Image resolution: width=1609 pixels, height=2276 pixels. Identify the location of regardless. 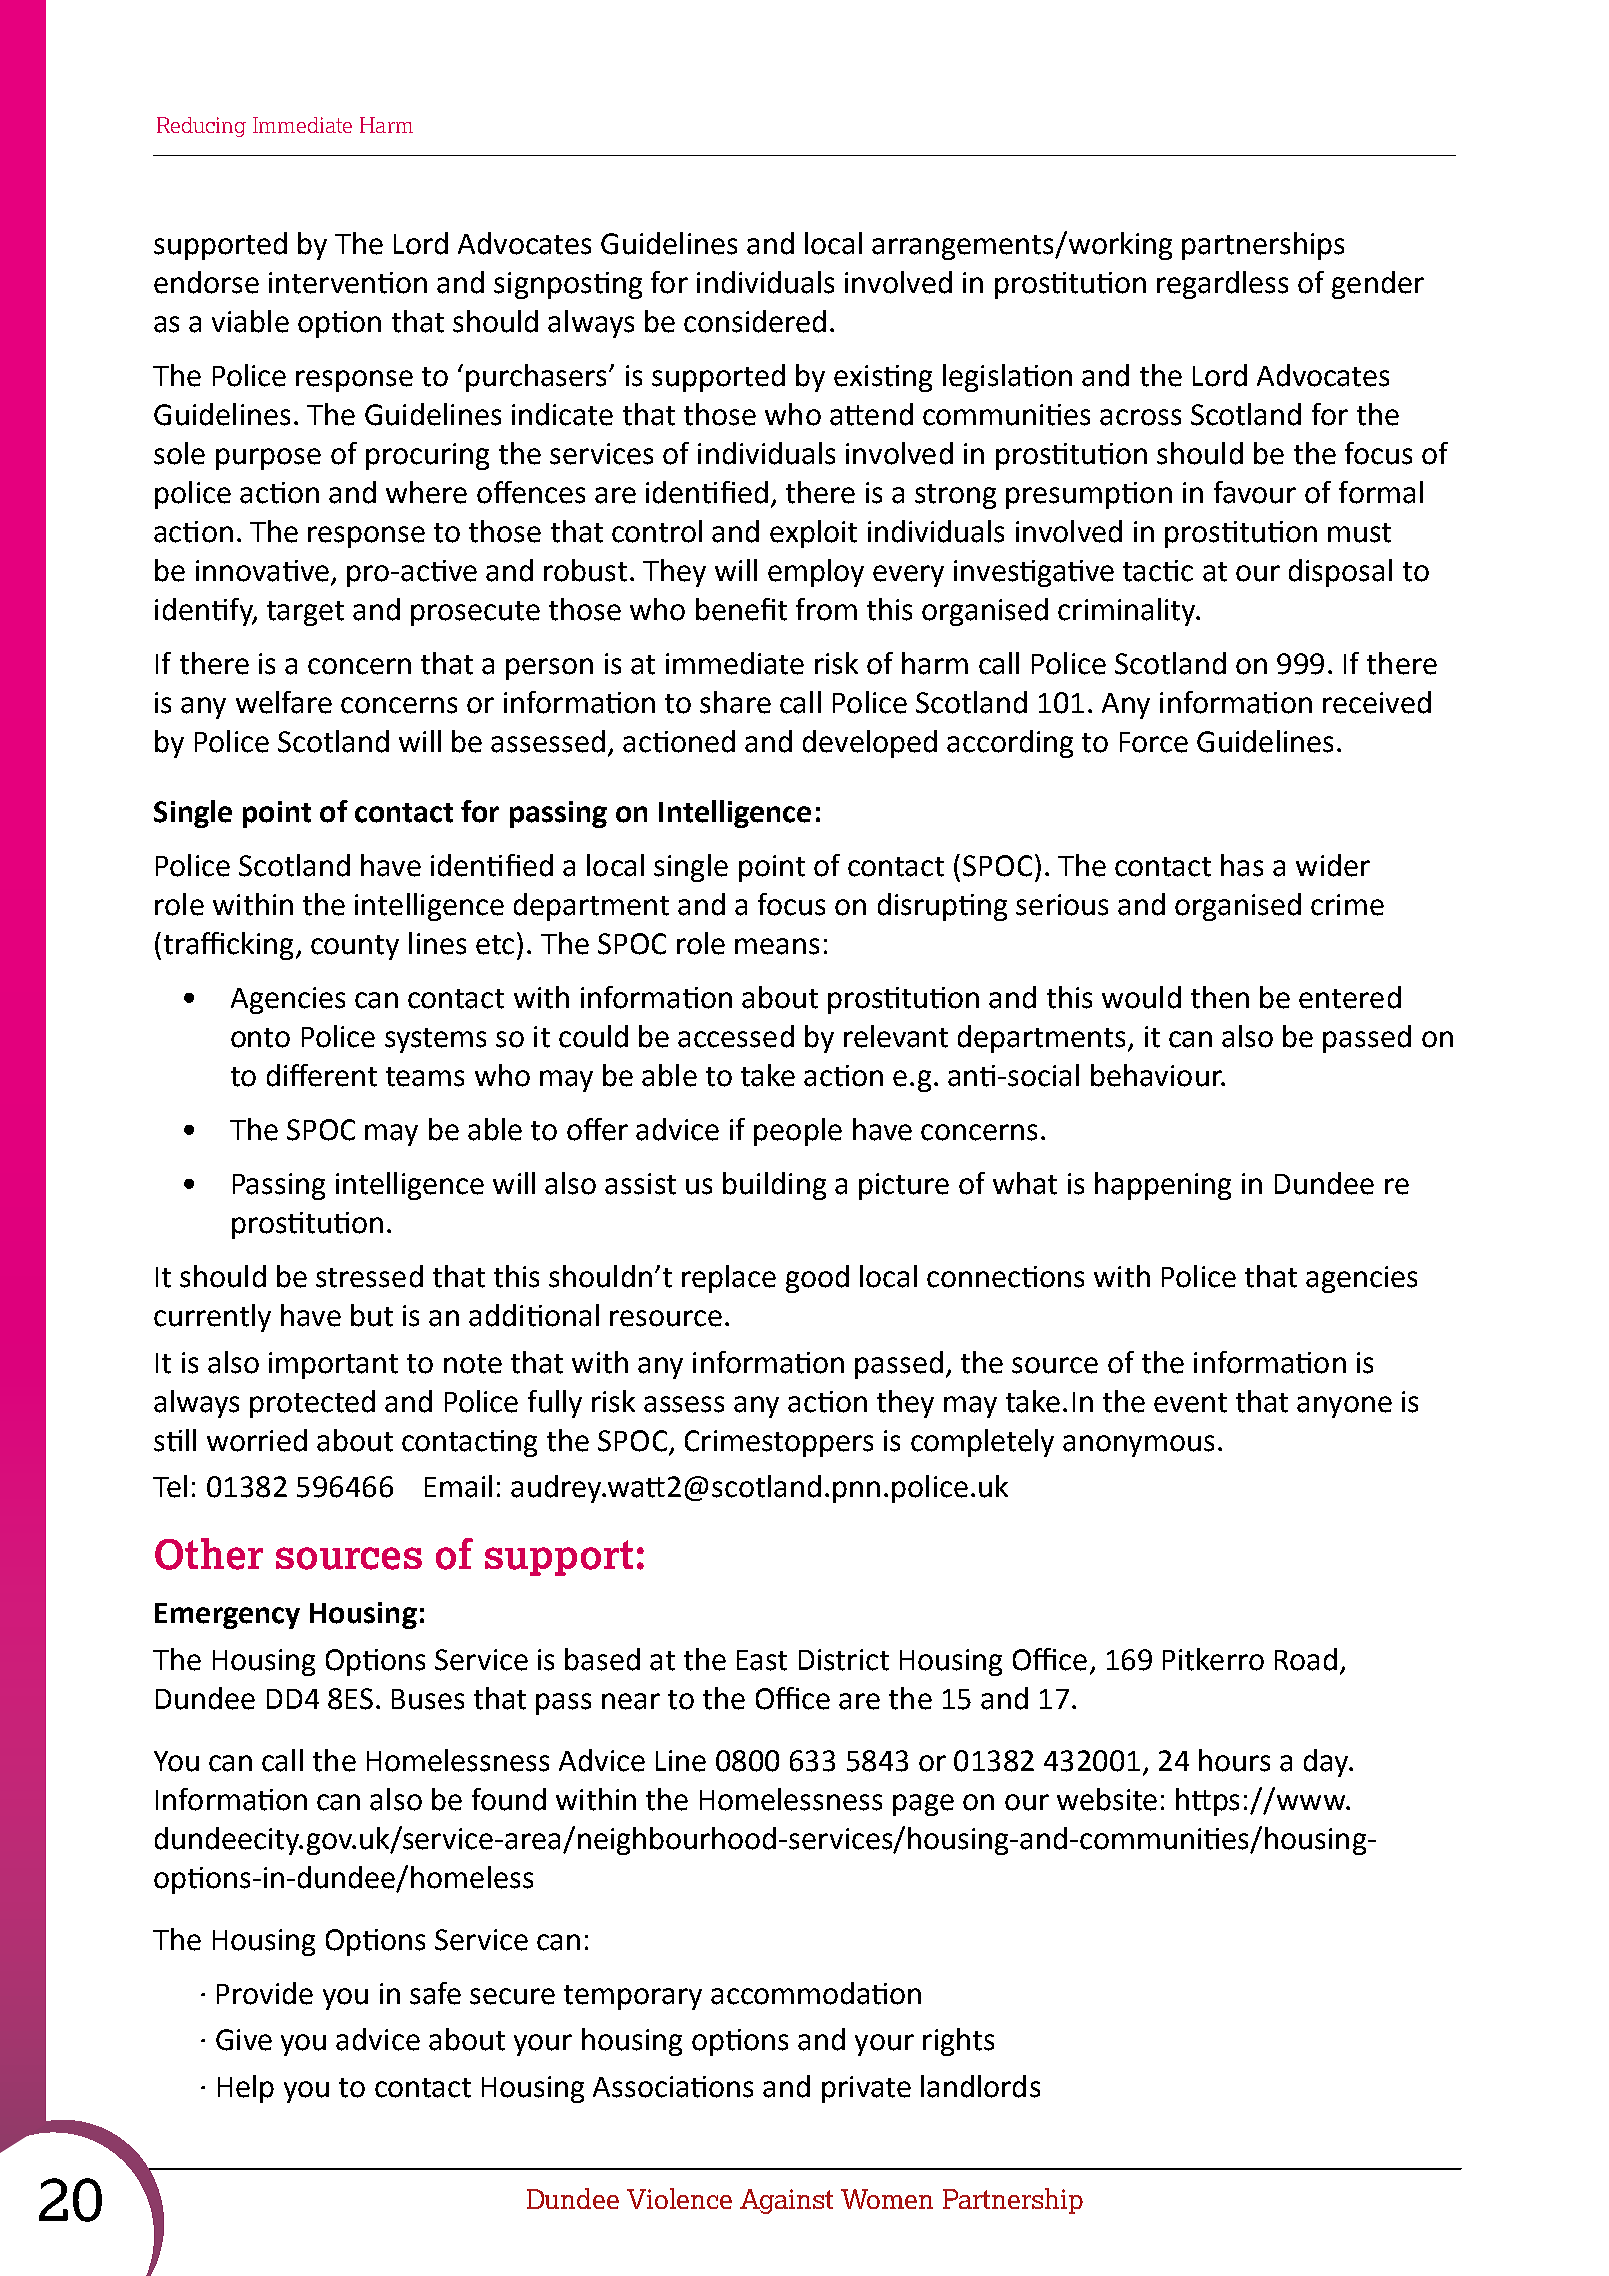
(1222, 285).
